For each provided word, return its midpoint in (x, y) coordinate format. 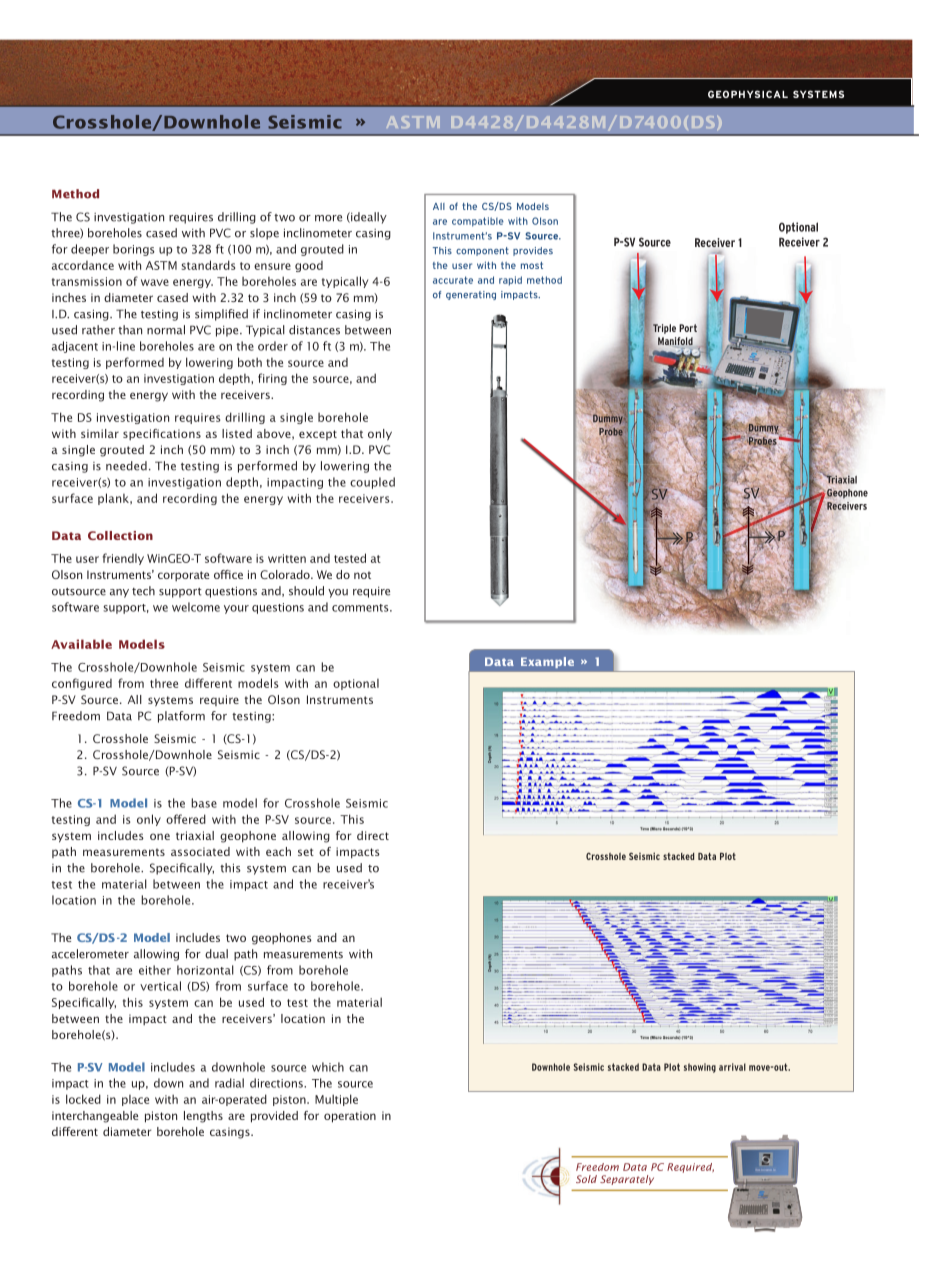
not (362, 575)
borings (133, 250)
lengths (203, 1117)
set (306, 852)
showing (700, 1068)
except (318, 435)
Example (547, 662)
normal (166, 330)
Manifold (675, 342)
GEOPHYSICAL (748, 94)
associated (200, 851)
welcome (196, 607)
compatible (478, 222)
